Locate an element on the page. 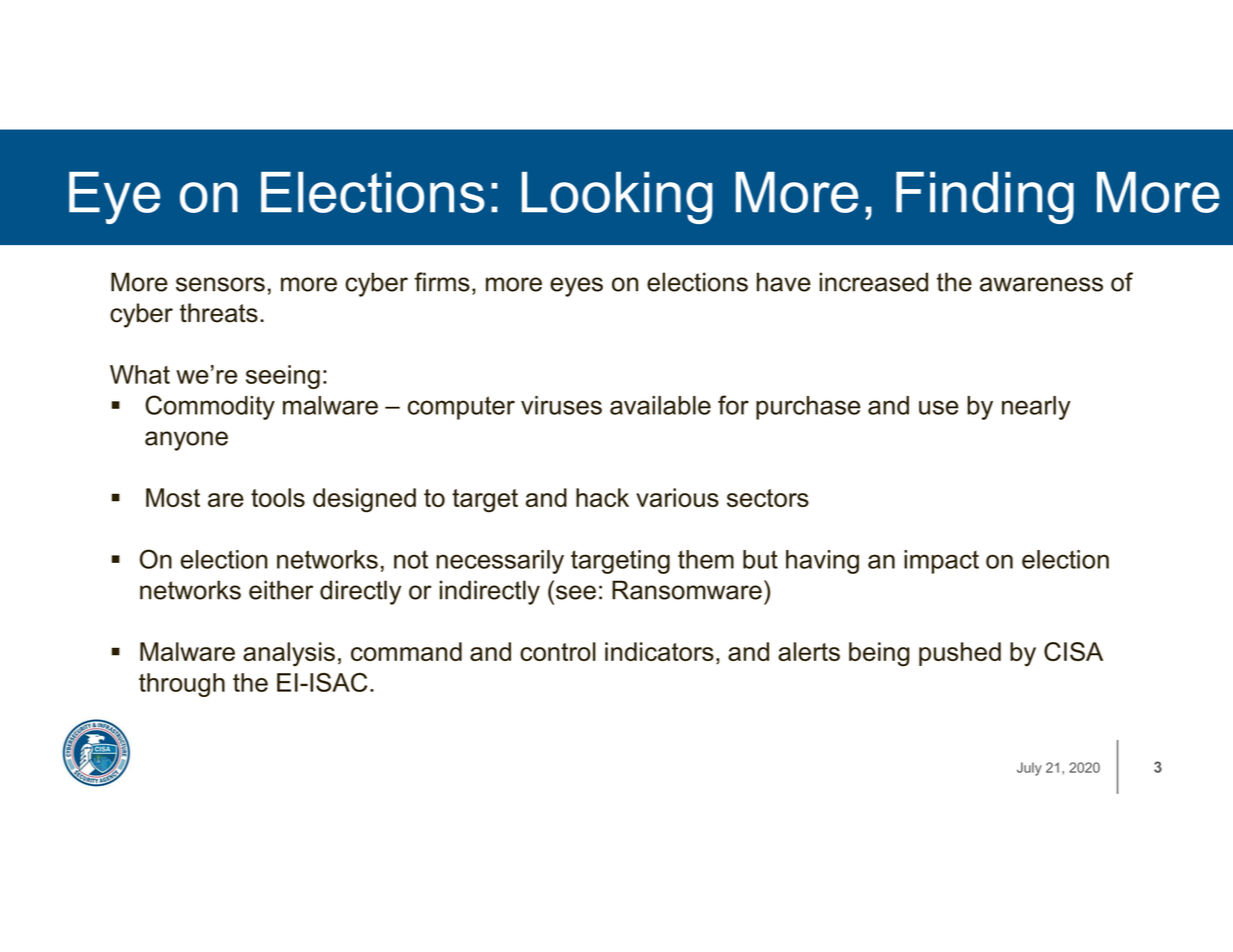 The image size is (1233, 952). nearly is located at coordinates (1036, 408).
